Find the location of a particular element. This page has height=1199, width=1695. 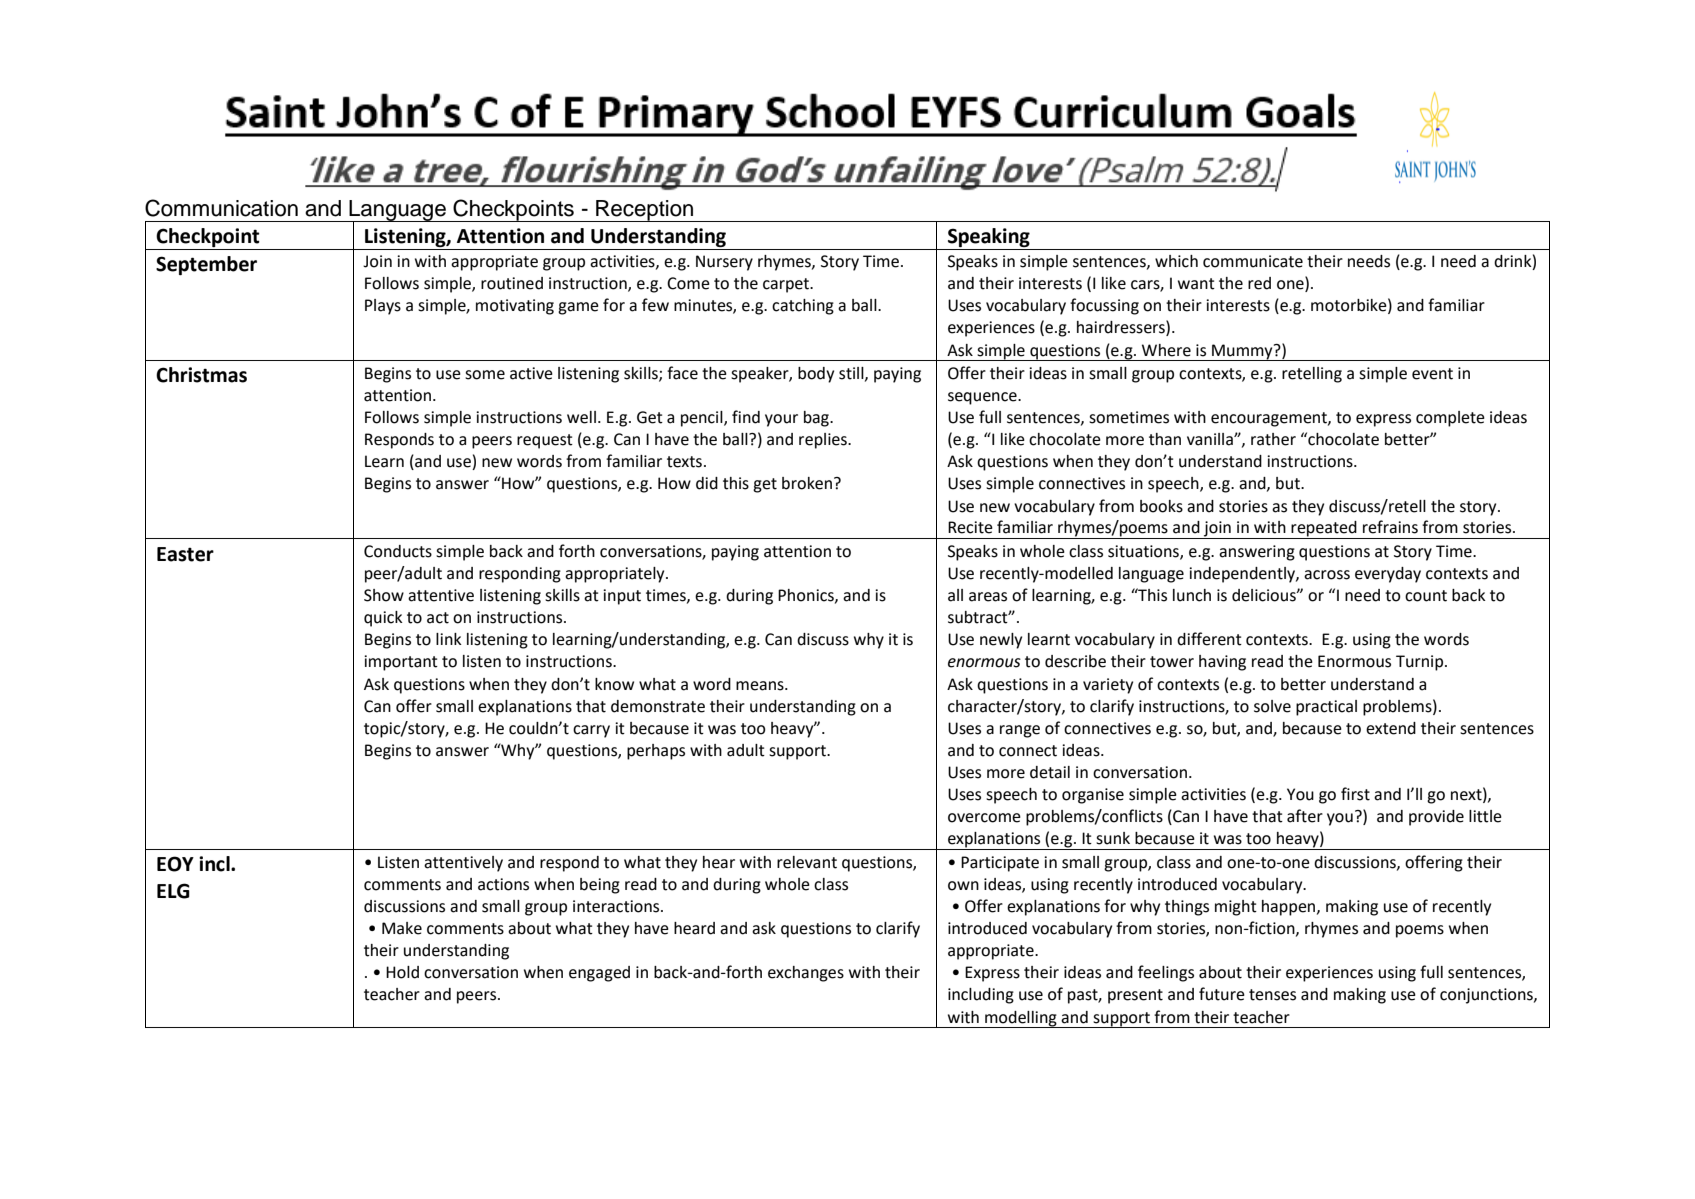

Conducts is located at coordinates (398, 551).
